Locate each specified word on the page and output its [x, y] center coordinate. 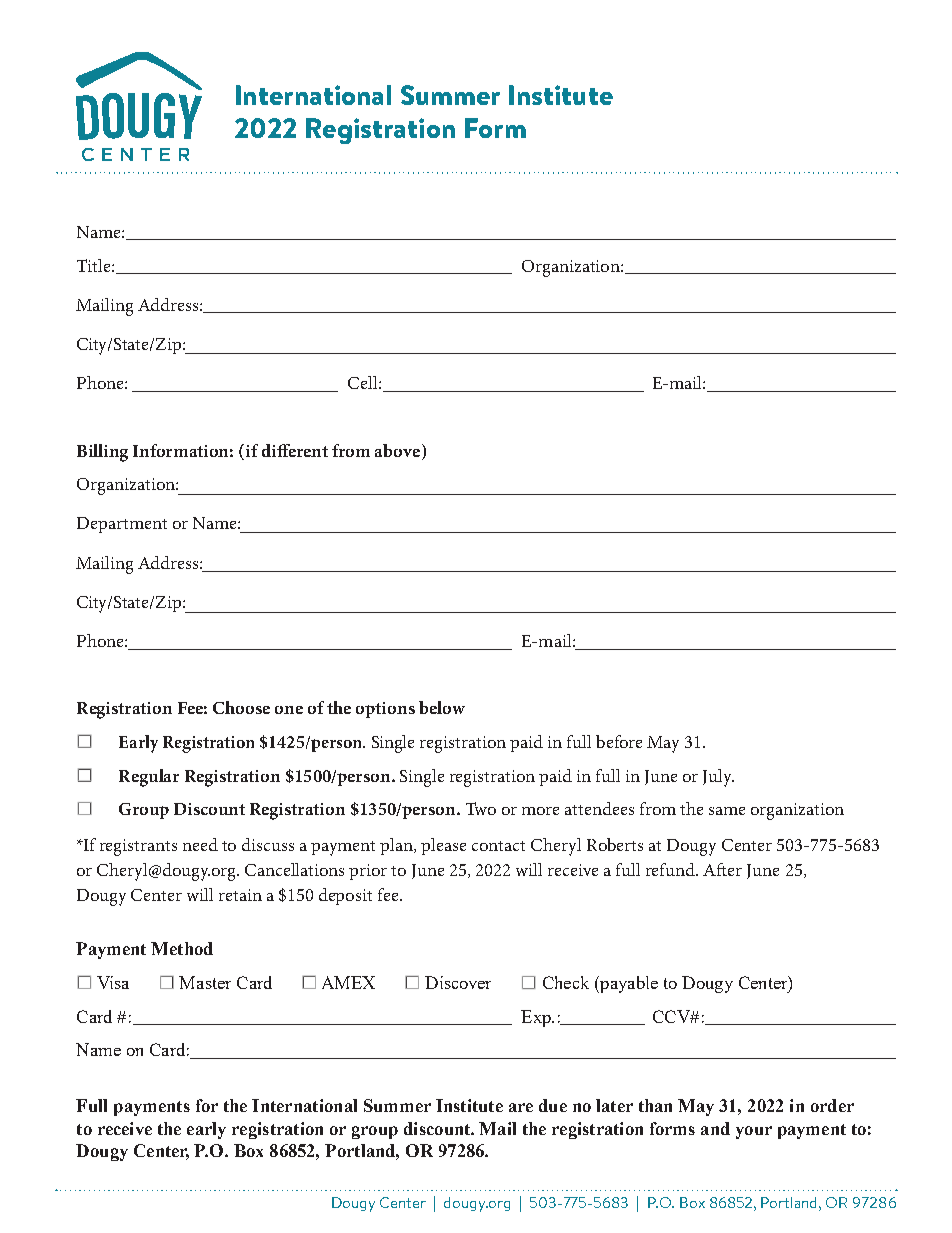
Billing [102, 453]
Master [205, 982]
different [295, 450]
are [521, 1107]
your [754, 1132]
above [399, 450]
